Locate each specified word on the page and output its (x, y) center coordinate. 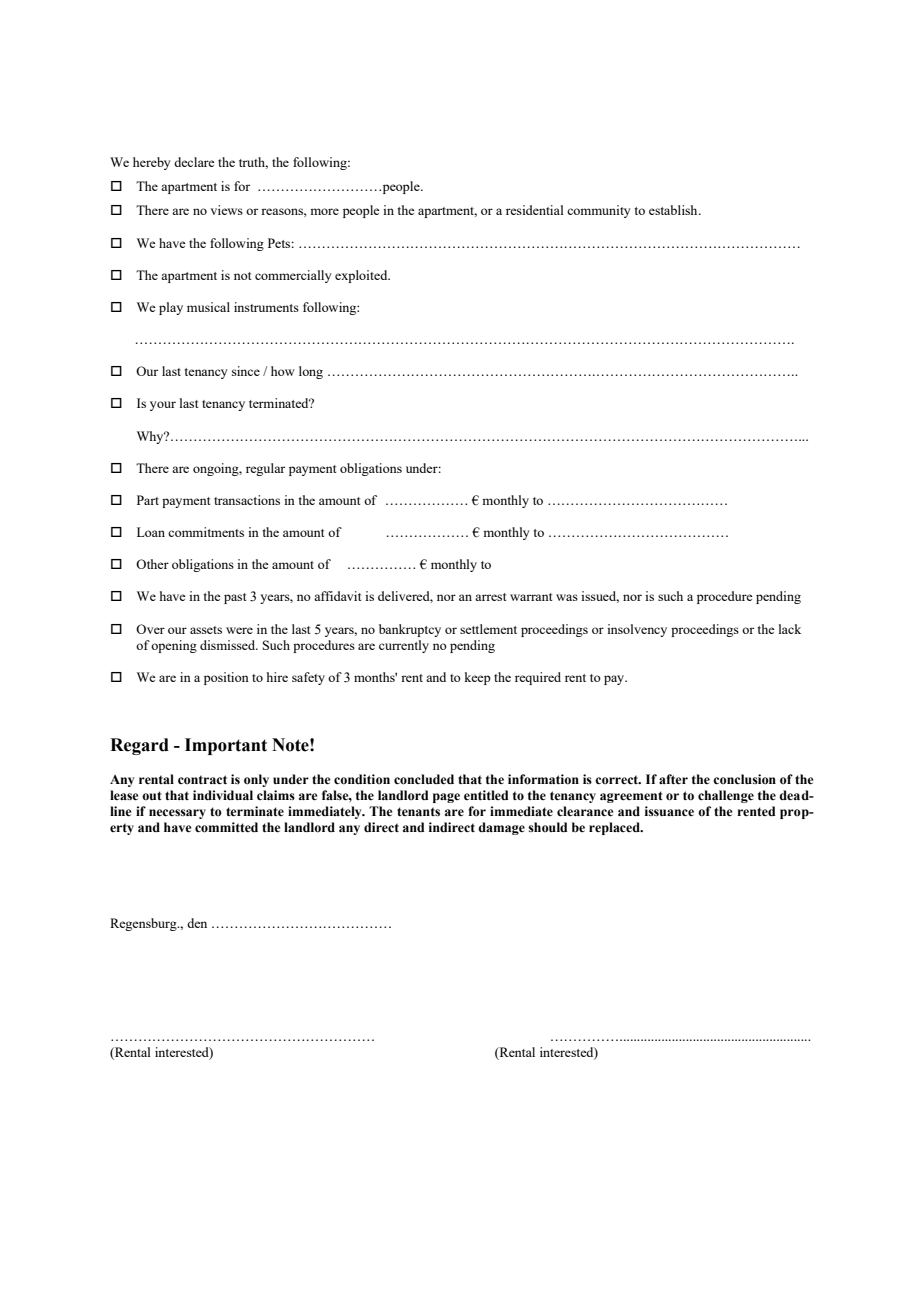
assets (206, 630)
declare (194, 162)
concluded (424, 779)
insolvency (637, 630)
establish (674, 210)
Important (226, 746)
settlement (488, 629)
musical (208, 307)
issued (600, 597)
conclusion (744, 779)
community (599, 211)
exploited (362, 276)
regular (265, 469)
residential (535, 210)
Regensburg (144, 924)
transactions (247, 500)
